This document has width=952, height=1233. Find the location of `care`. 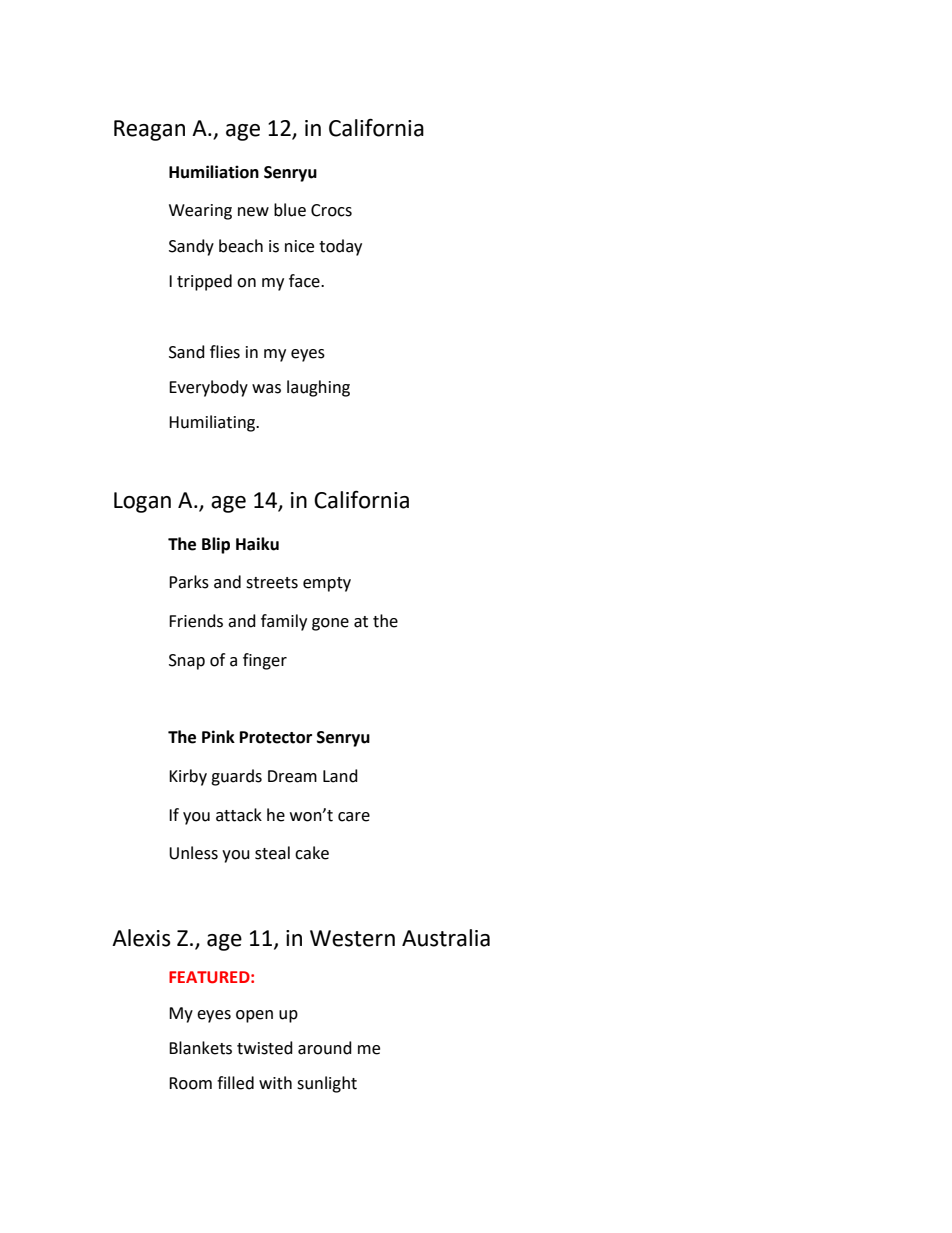

care is located at coordinates (354, 817).
